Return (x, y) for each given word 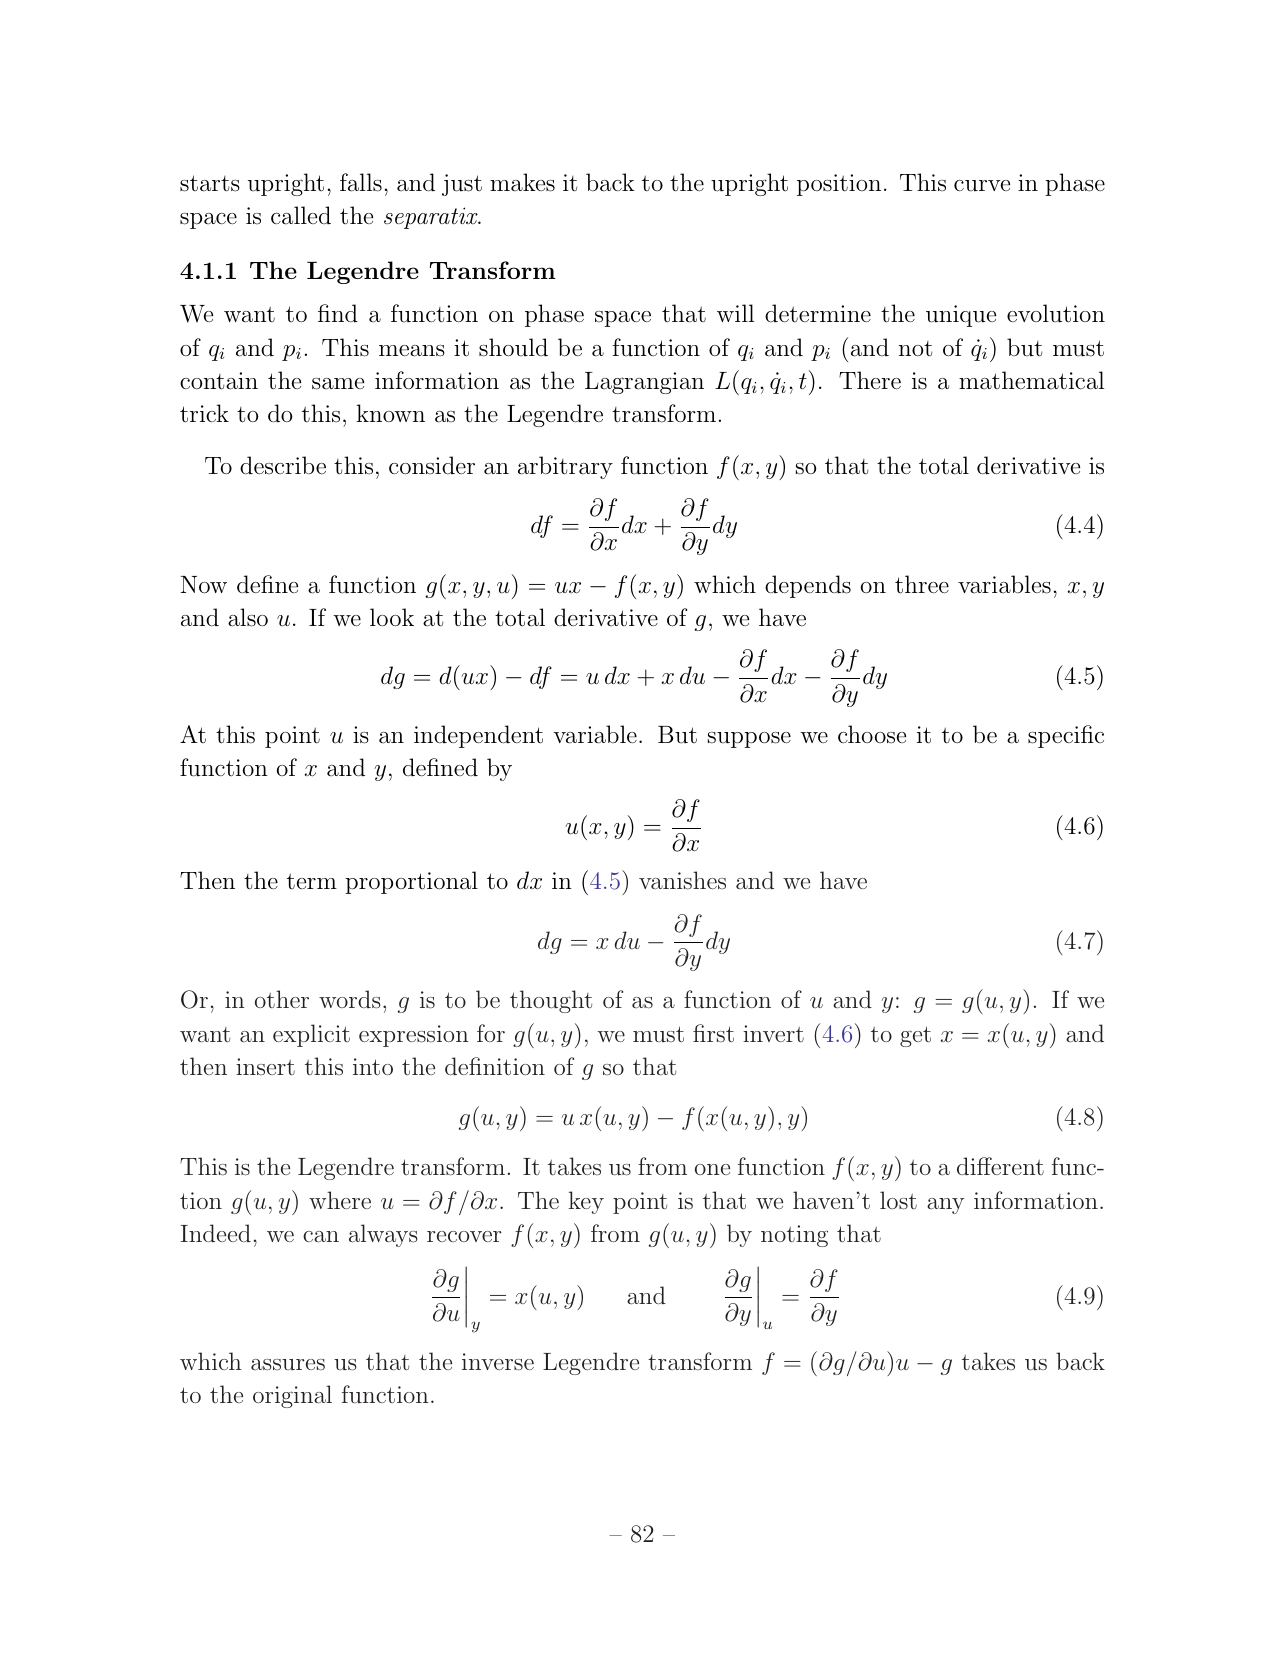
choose (872, 734)
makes (522, 182)
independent (478, 736)
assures (288, 1365)
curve (982, 186)
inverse (498, 1362)
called (301, 215)
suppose (749, 740)
